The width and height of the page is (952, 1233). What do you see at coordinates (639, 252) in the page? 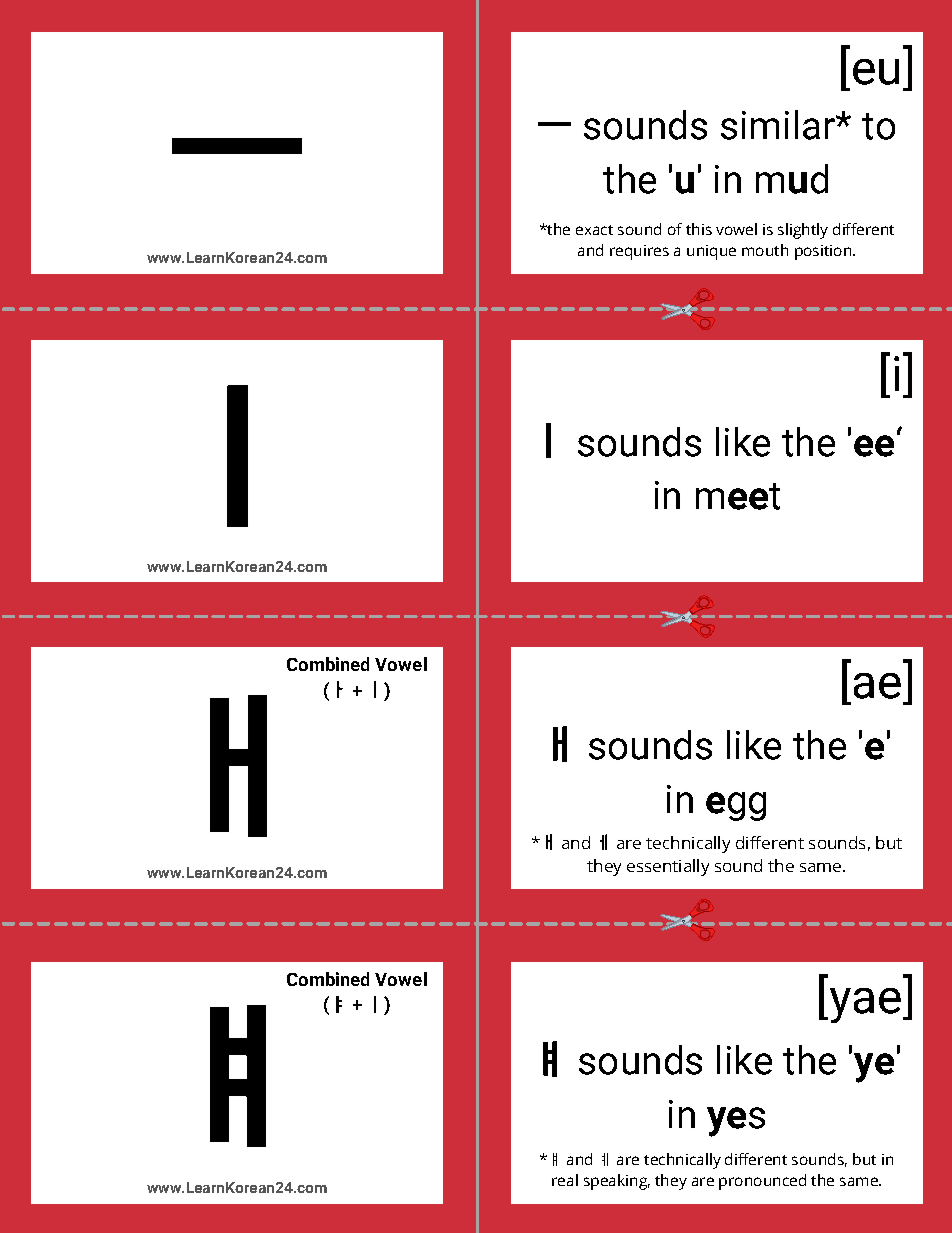
I see `requires` at bounding box center [639, 252].
